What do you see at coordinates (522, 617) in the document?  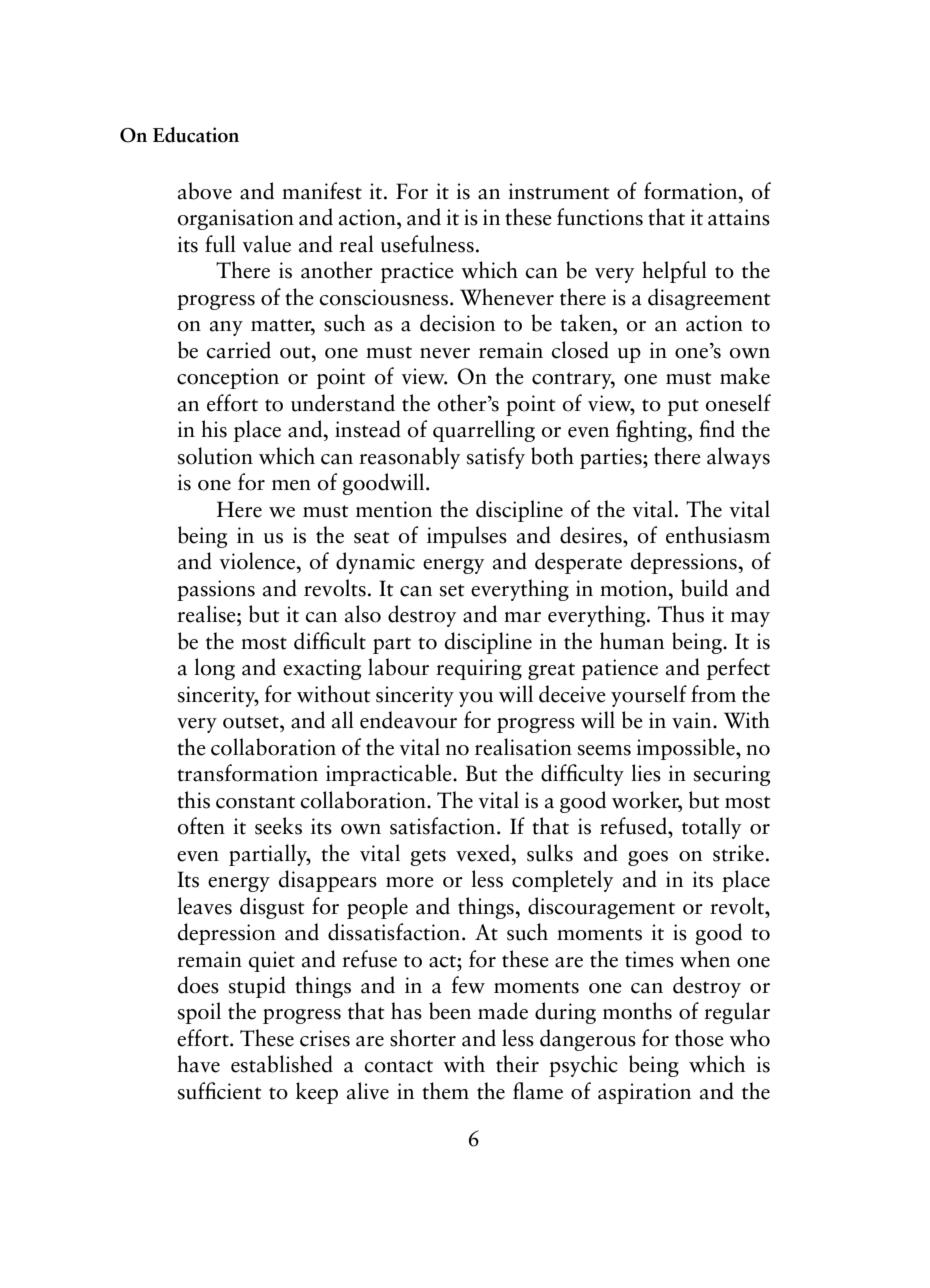 I see `mar` at bounding box center [522, 617].
